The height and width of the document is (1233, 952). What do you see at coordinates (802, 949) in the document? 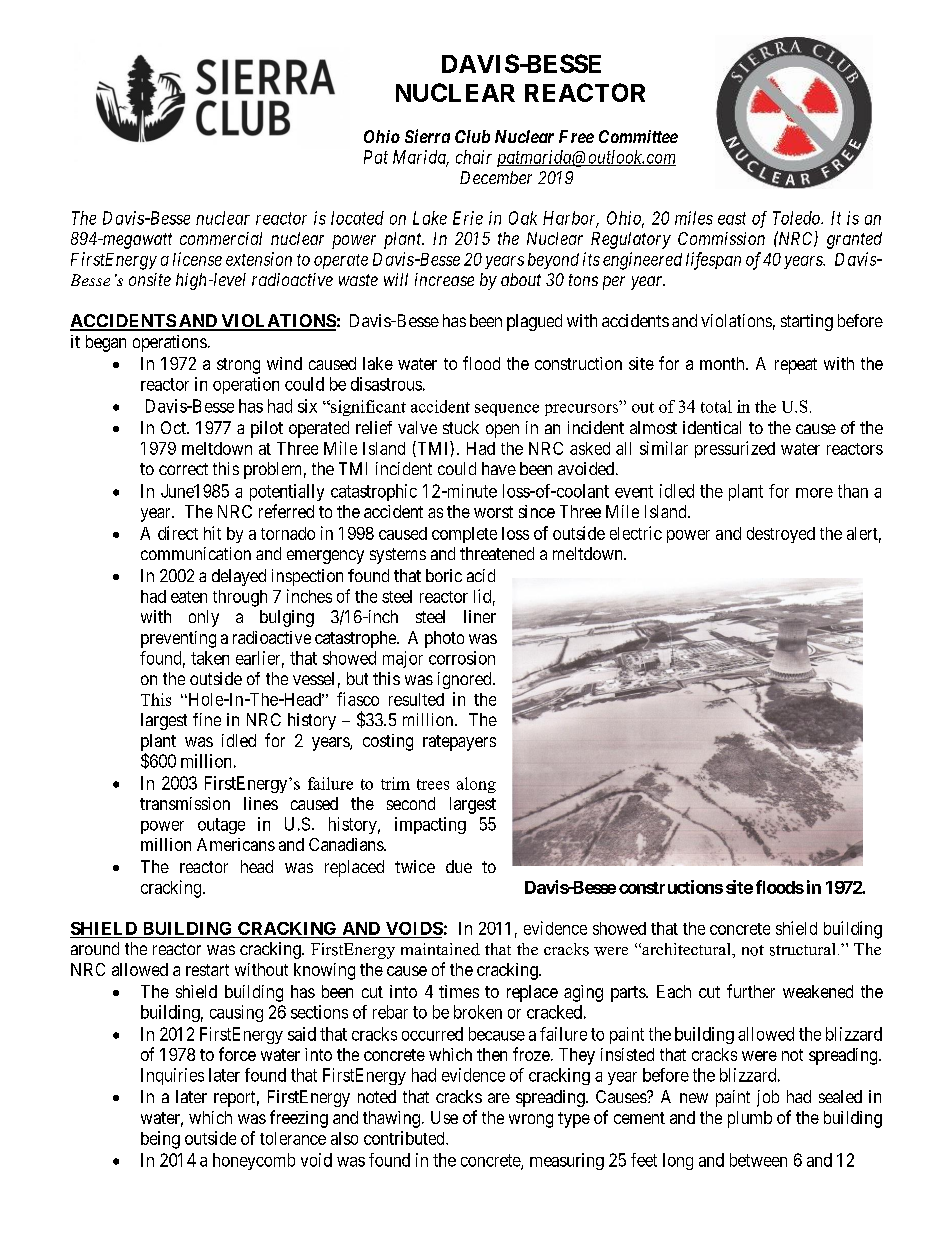
I see `structural` at bounding box center [802, 949].
